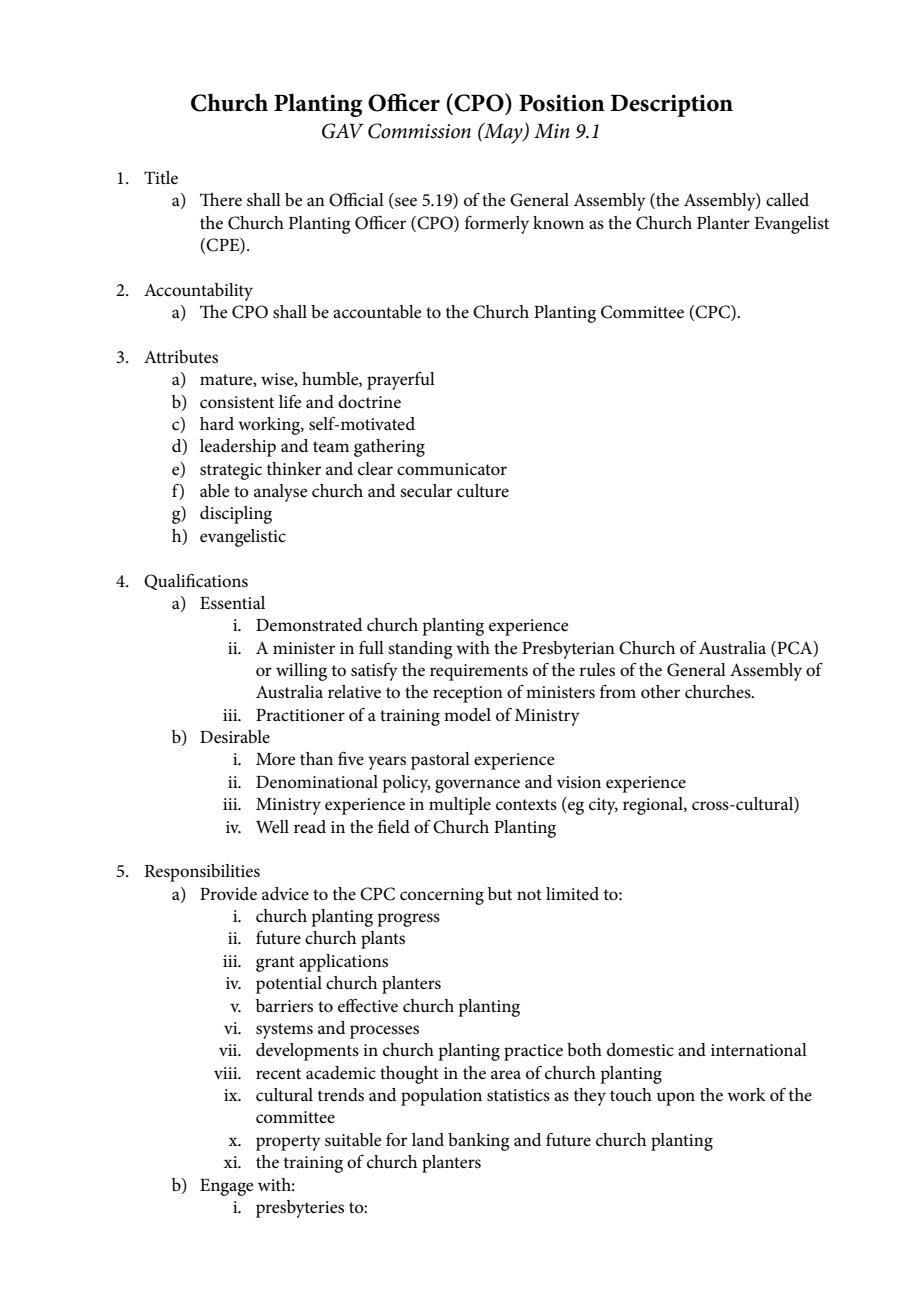  Describe the element at coordinates (654, 806) in the screenshot. I see `regional` at that location.
